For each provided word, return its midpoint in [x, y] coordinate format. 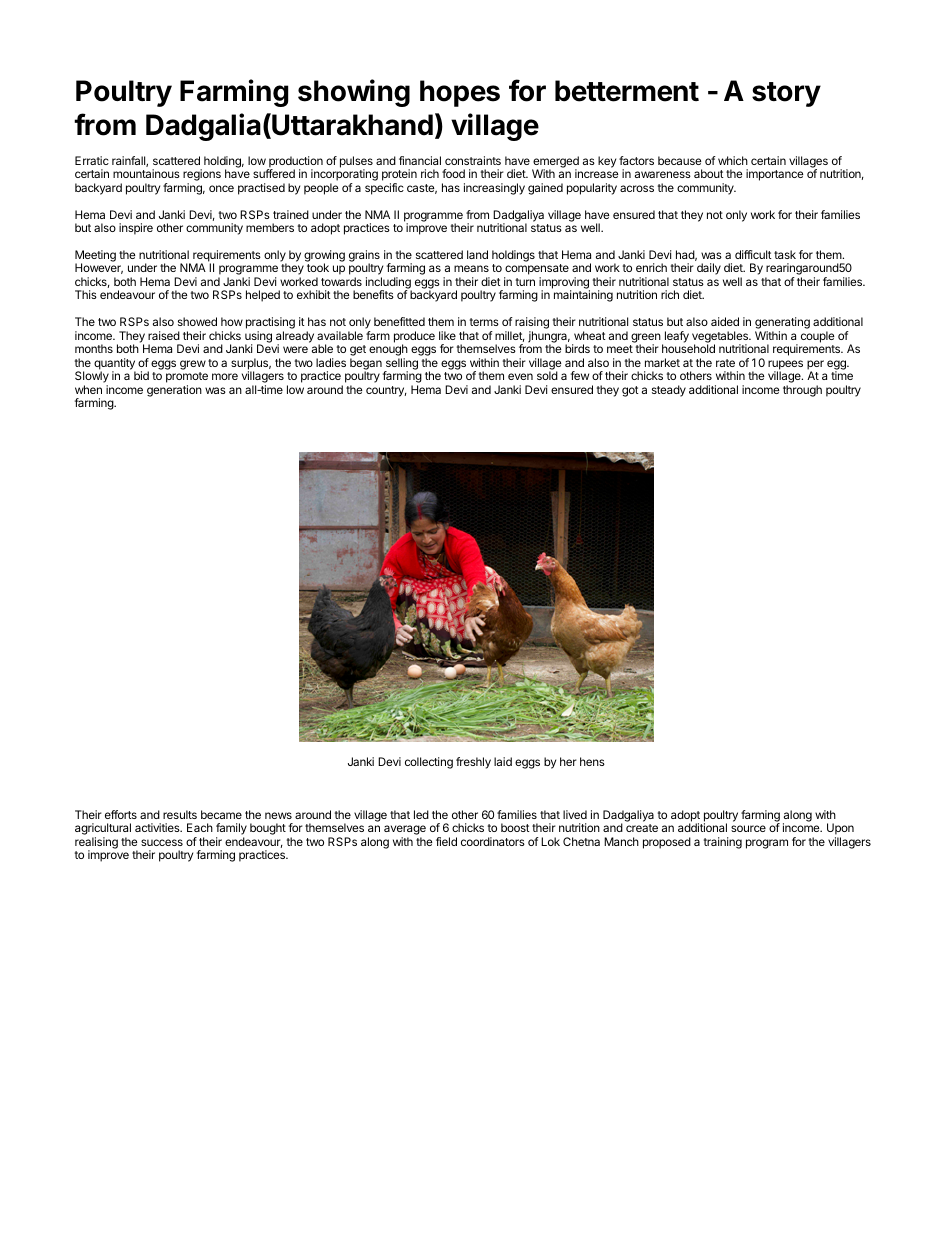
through [802, 391]
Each [200, 827]
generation [174, 391]
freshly [473, 763]
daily [709, 269]
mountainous [146, 173]
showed [197, 321]
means [471, 268]
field [446, 841]
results [180, 814]
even [520, 376]
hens [592, 761]
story [786, 94]
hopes [460, 93]
